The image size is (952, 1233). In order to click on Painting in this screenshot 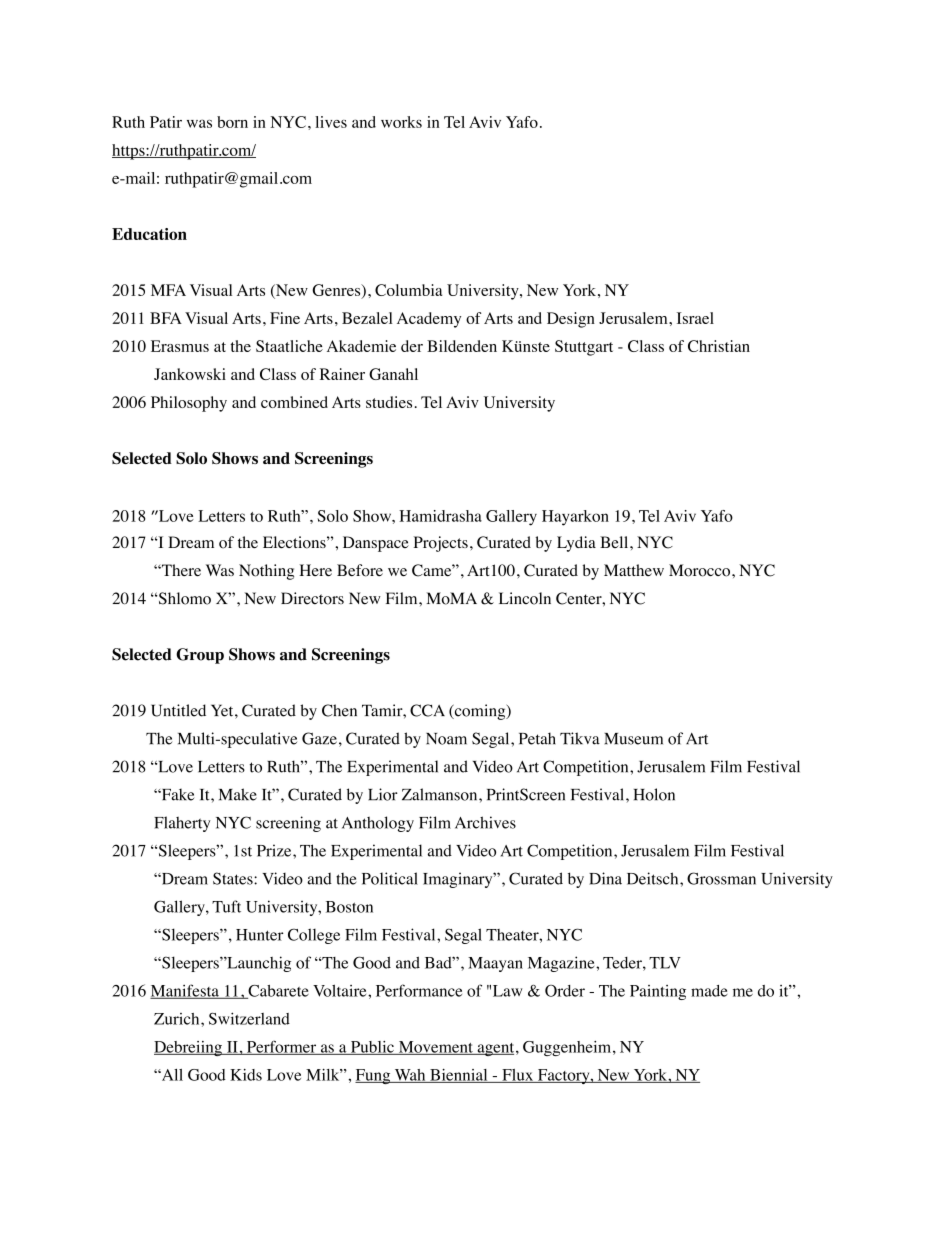, I will do `click(658, 992)`.
